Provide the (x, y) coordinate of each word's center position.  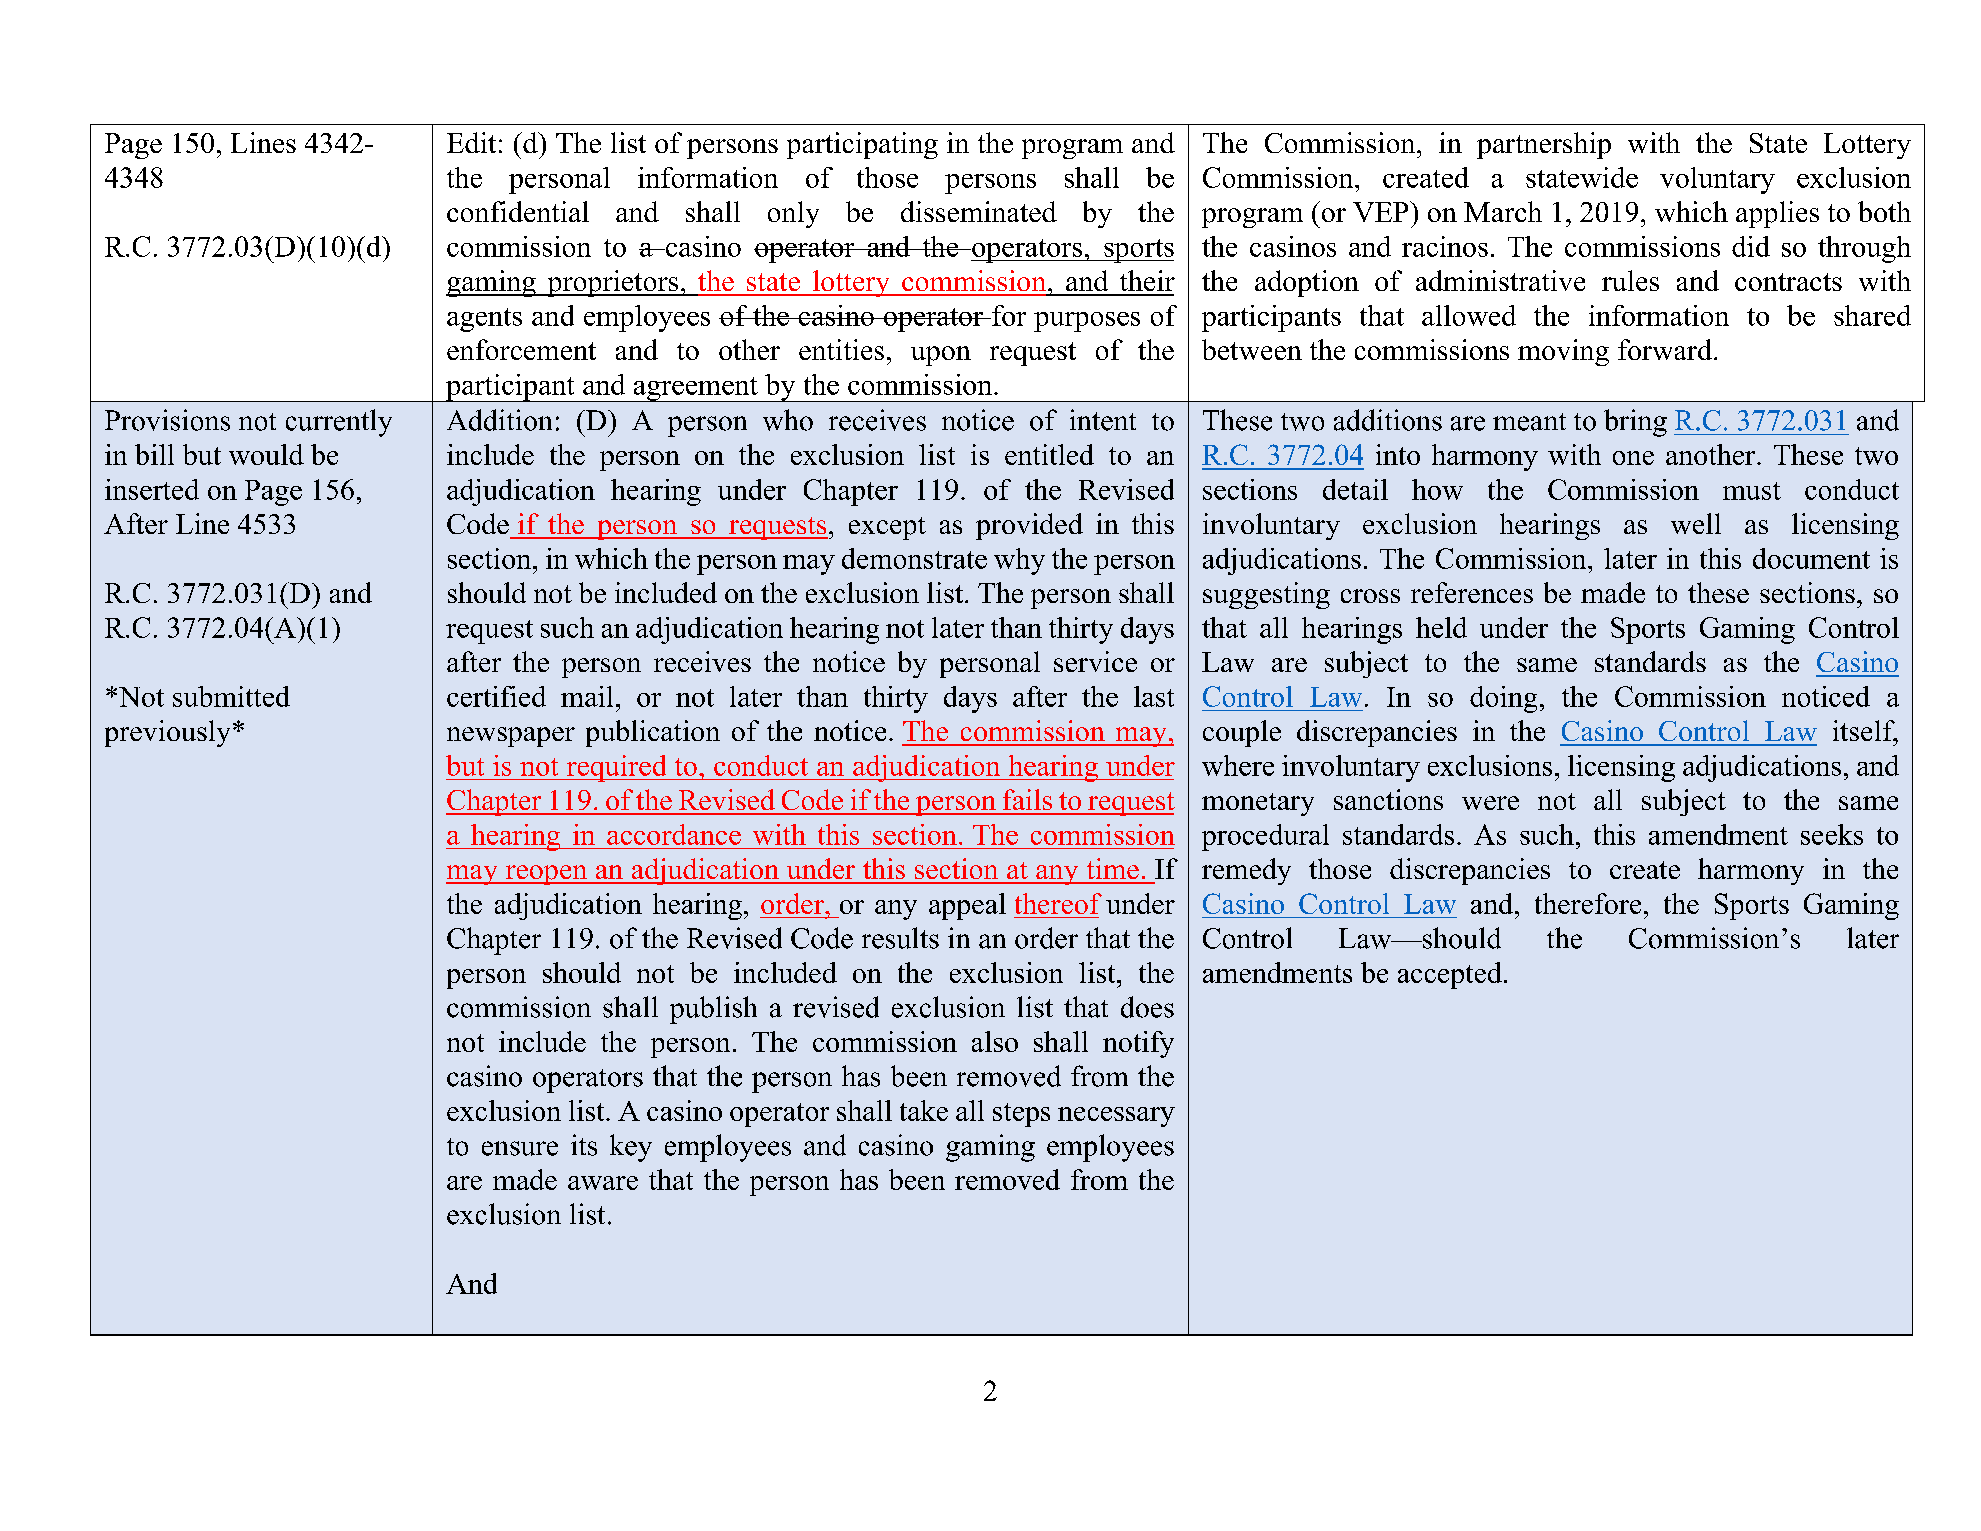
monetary (1258, 804)
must (1752, 491)
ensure (520, 1148)
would (266, 454)
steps (1021, 1115)
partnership (1544, 145)
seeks (1832, 834)
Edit (471, 142)
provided (1029, 526)
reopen (546, 875)
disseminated (979, 211)
